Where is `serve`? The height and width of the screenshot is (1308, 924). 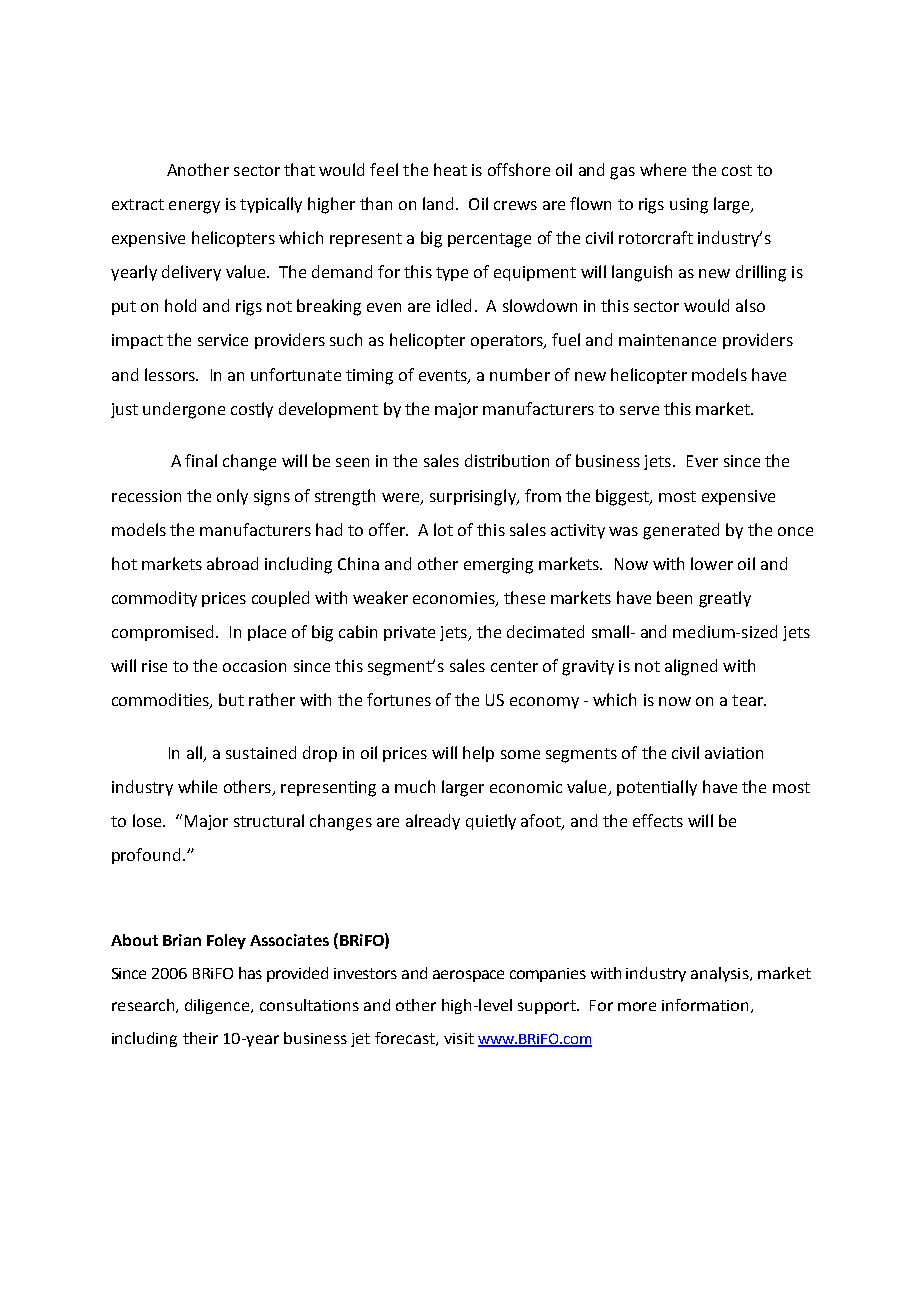
serve is located at coordinates (639, 410).
